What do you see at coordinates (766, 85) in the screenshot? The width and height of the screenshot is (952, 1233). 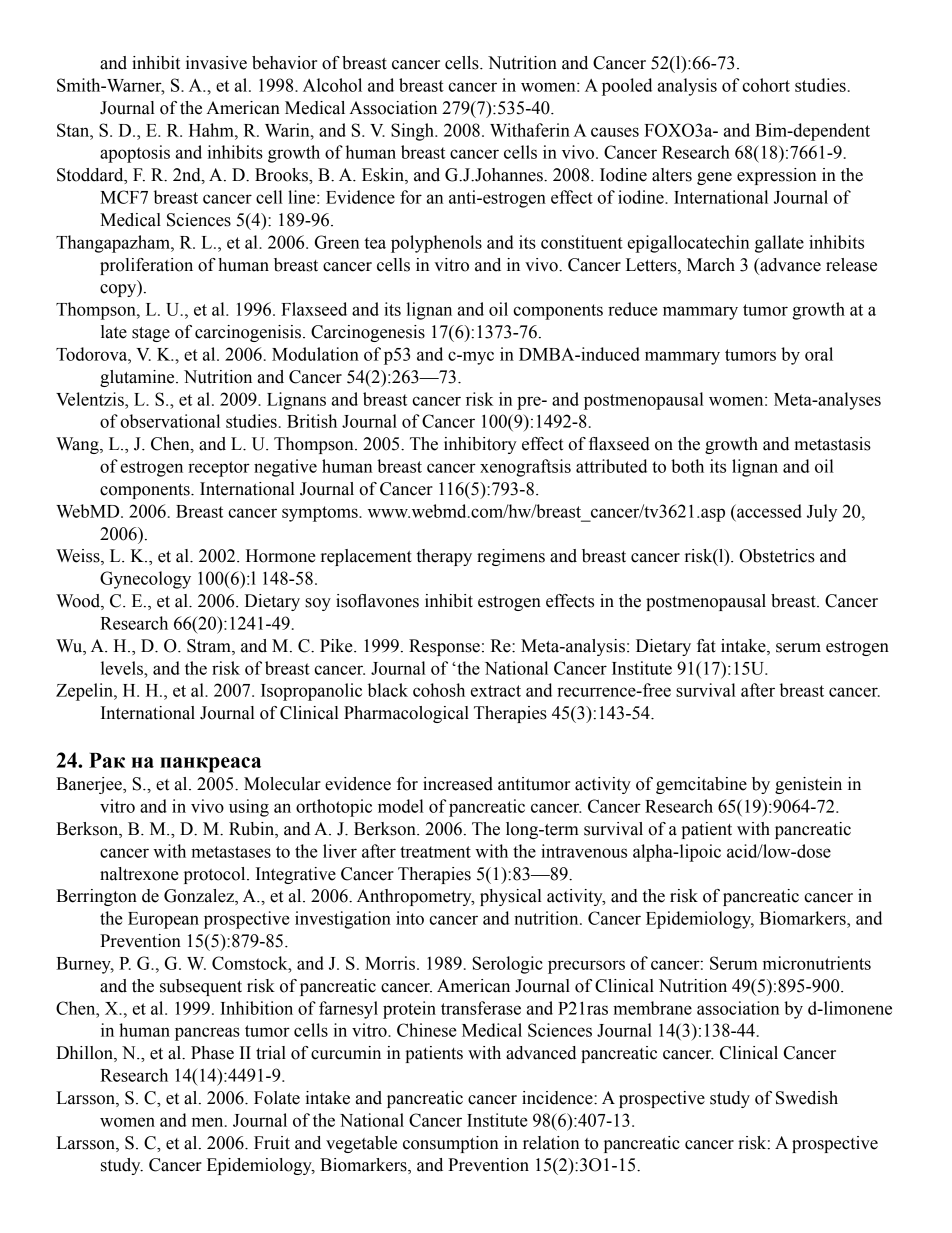 I see `cohort` at bounding box center [766, 85].
